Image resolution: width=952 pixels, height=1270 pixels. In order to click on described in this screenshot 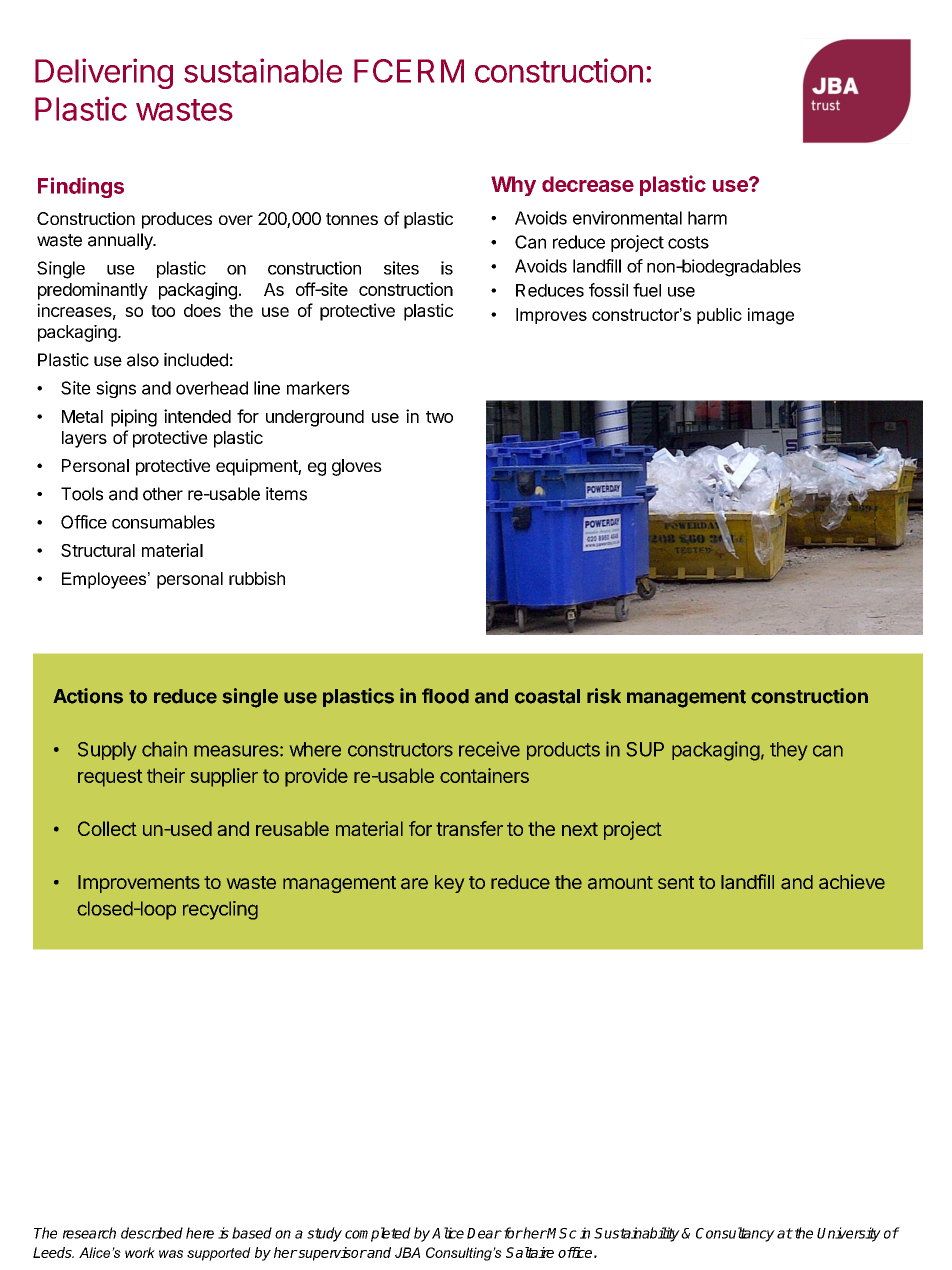, I will do `click(152, 1233)`.
